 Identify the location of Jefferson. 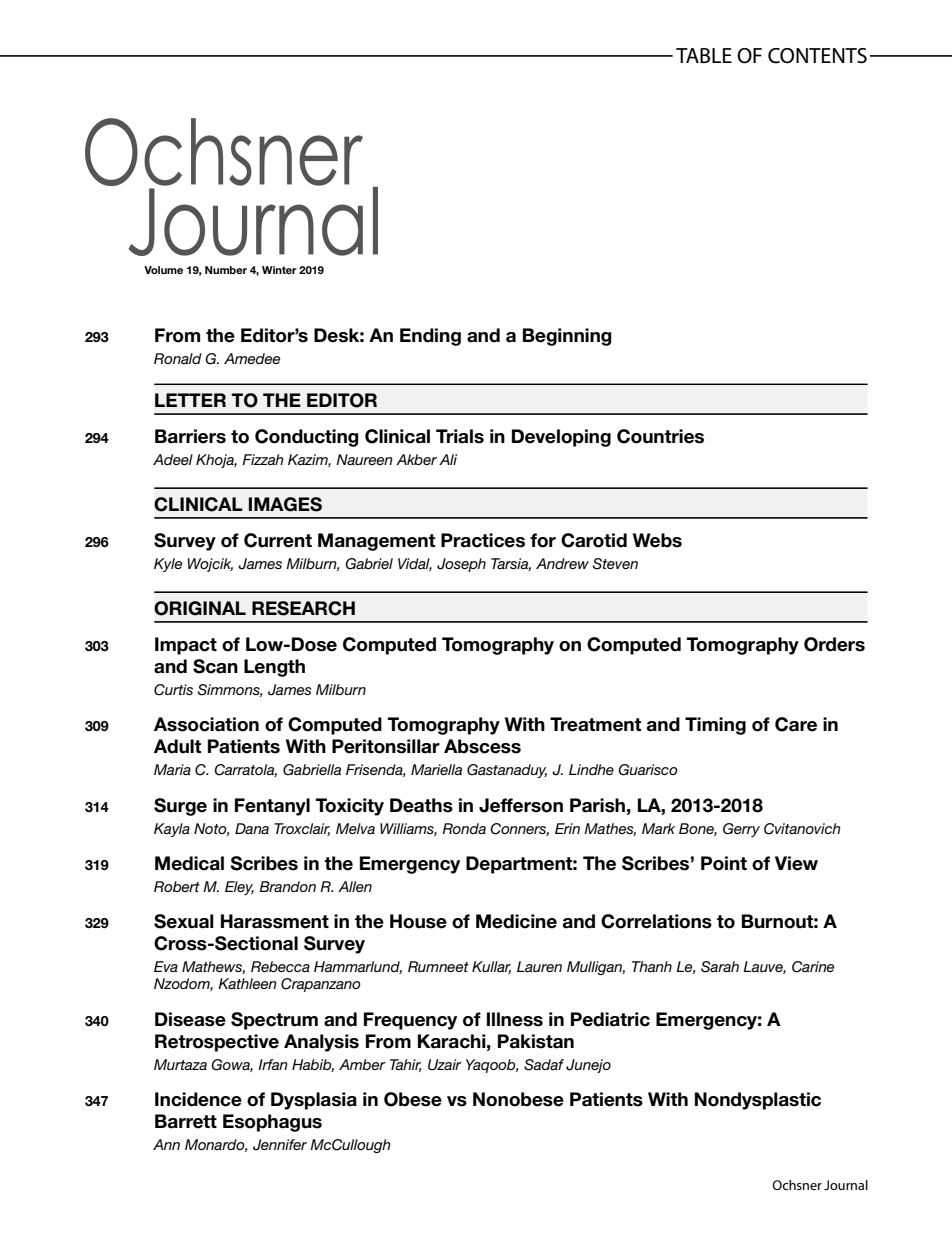
(521, 805).
